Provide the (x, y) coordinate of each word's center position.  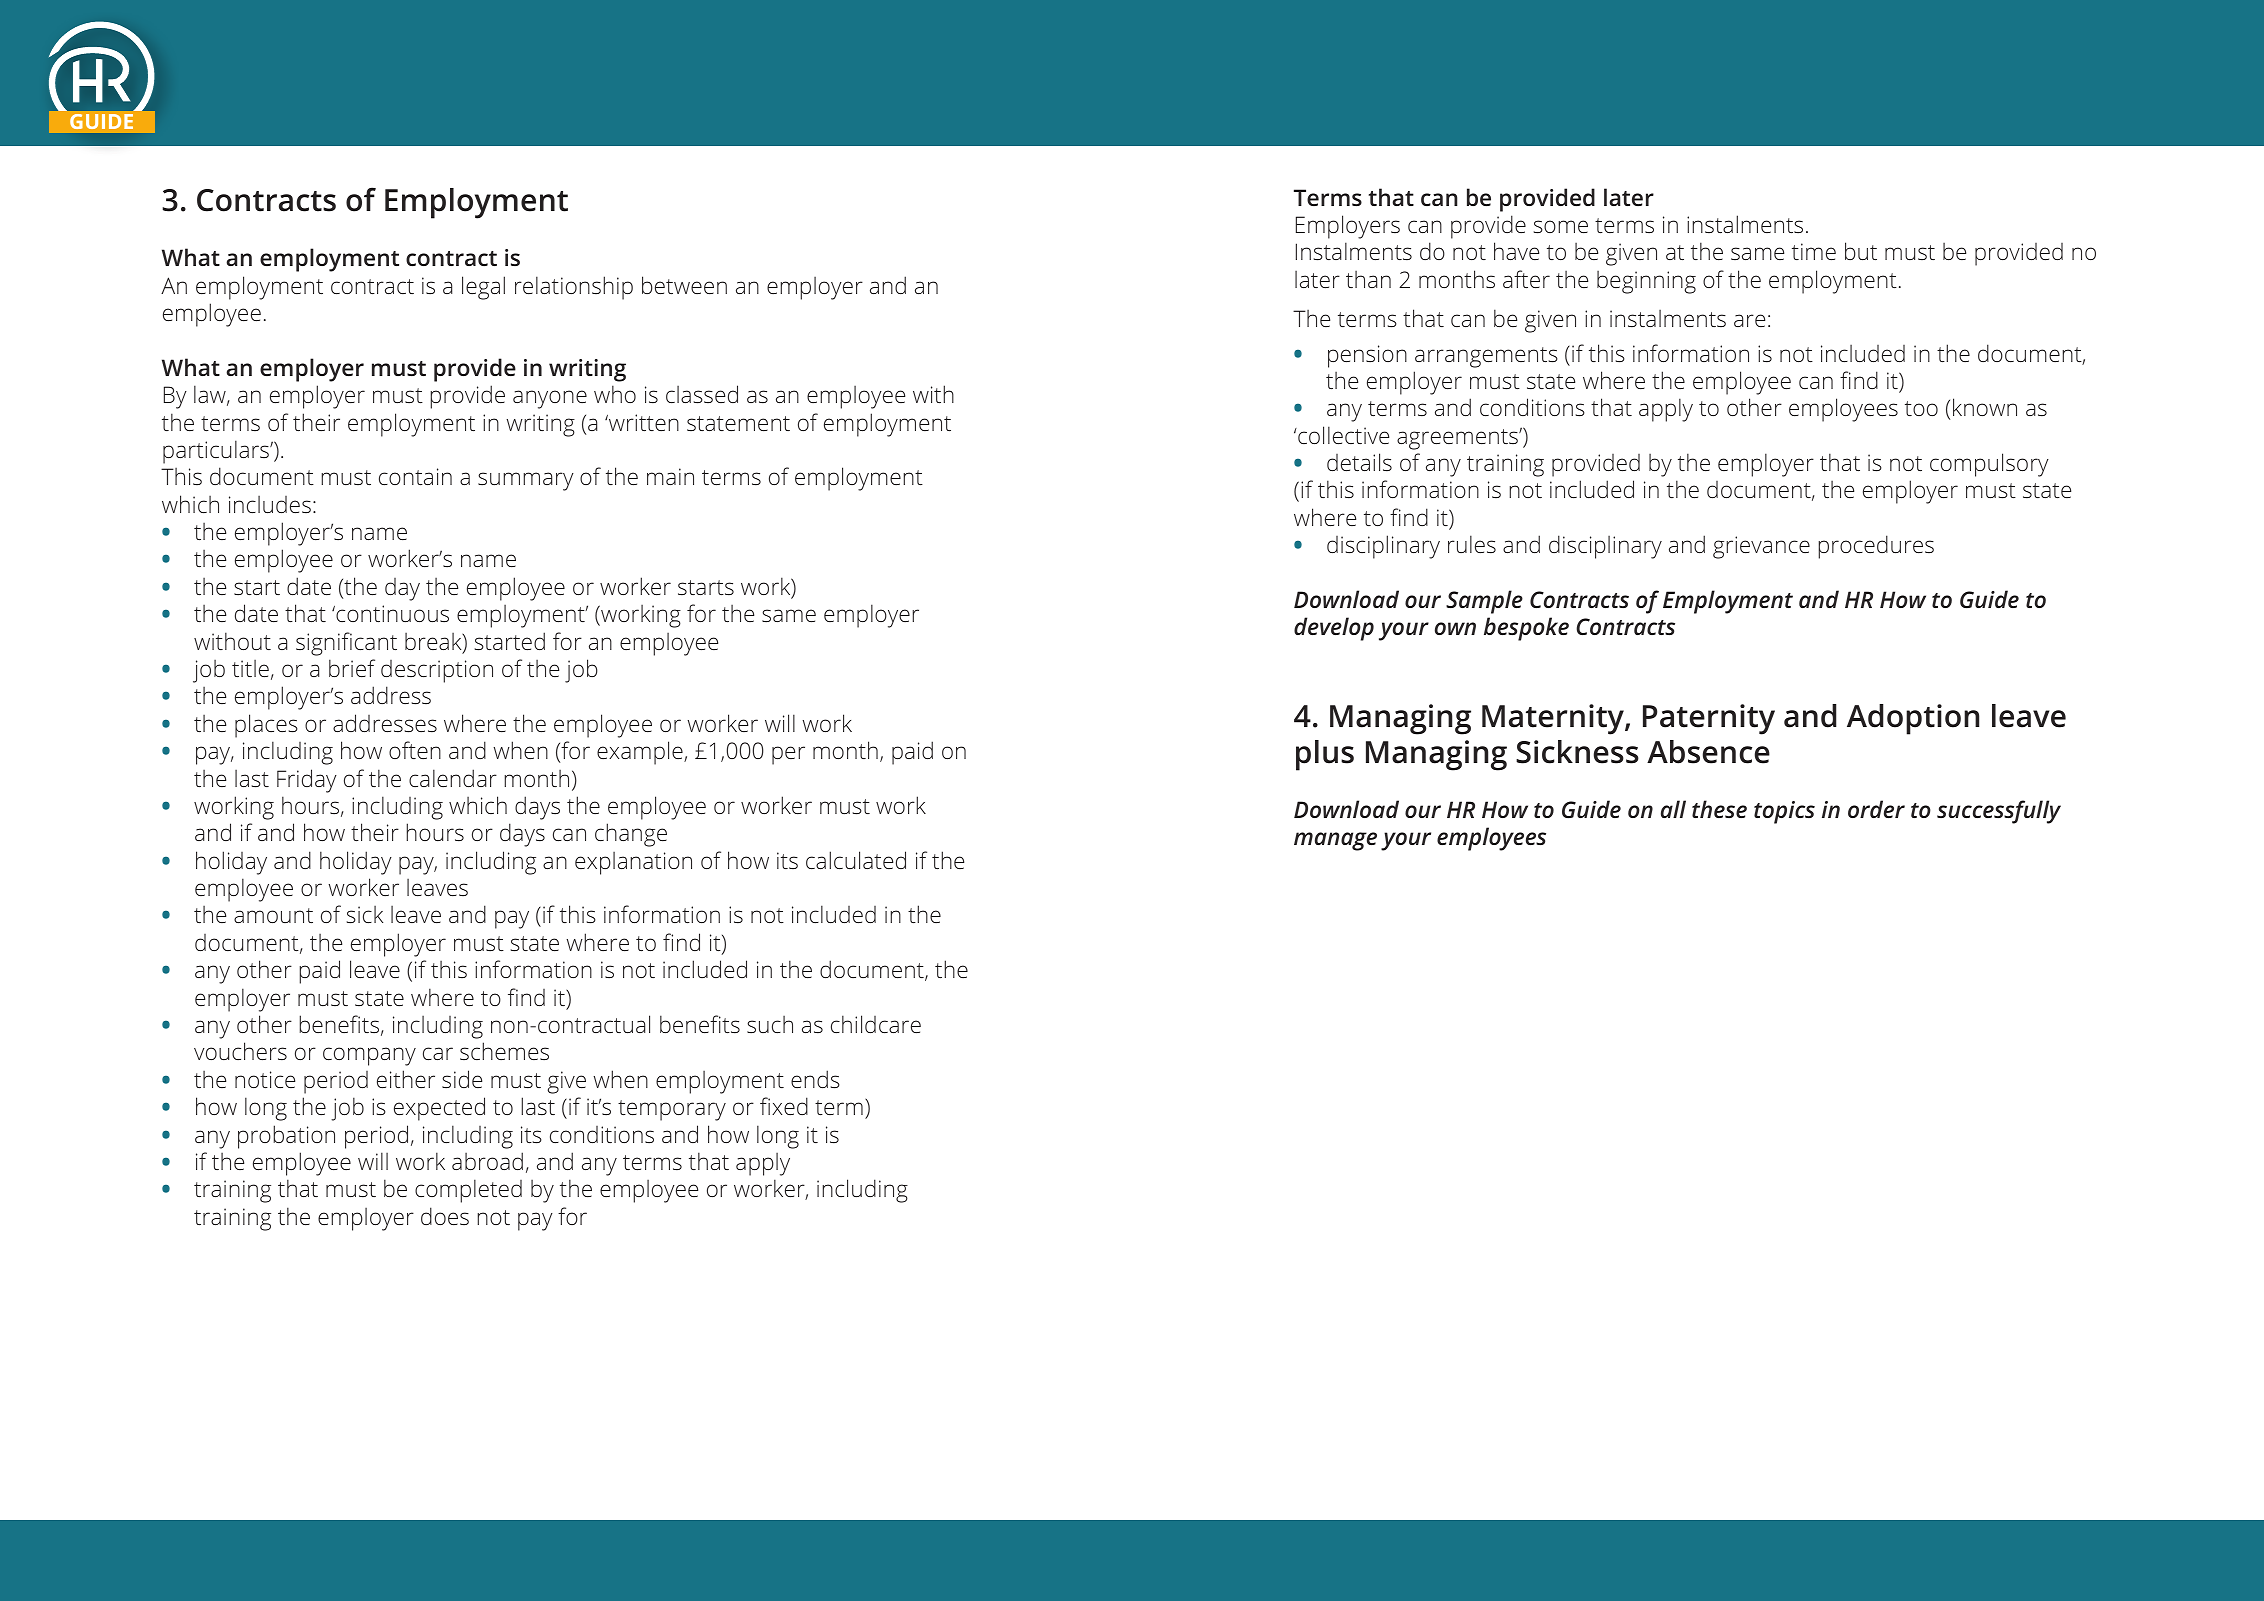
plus (1325, 755)
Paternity (1709, 719)
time (1814, 251)
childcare (876, 1024)
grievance (1761, 547)
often (415, 750)
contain (415, 476)
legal (483, 288)
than (1368, 279)
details (1359, 462)
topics (1784, 812)
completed (468, 1191)
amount (273, 915)
